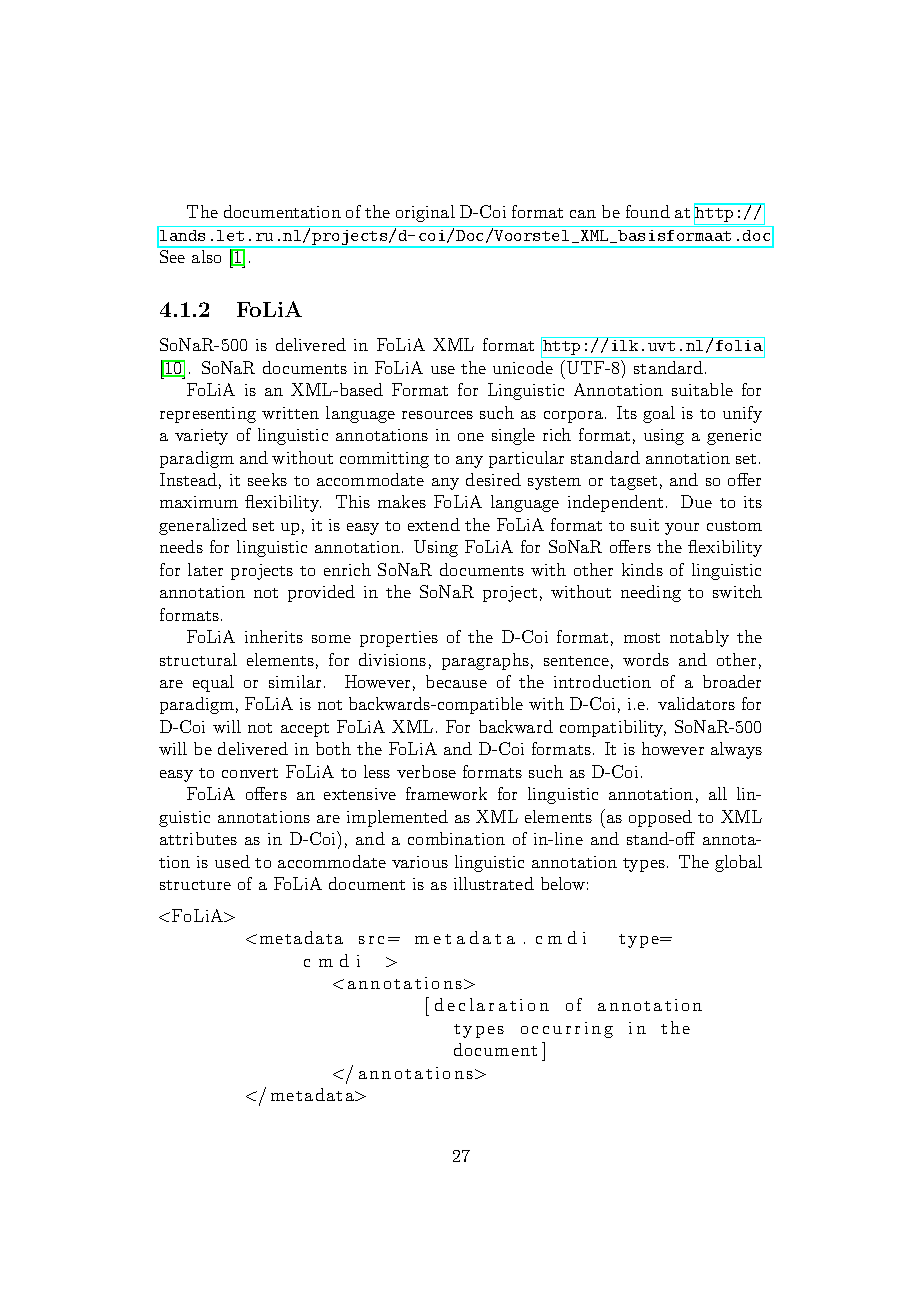 The width and height of the screenshot is (924, 1308). Describe the element at coordinates (206, 256) in the screenshot. I see `also` at that location.
